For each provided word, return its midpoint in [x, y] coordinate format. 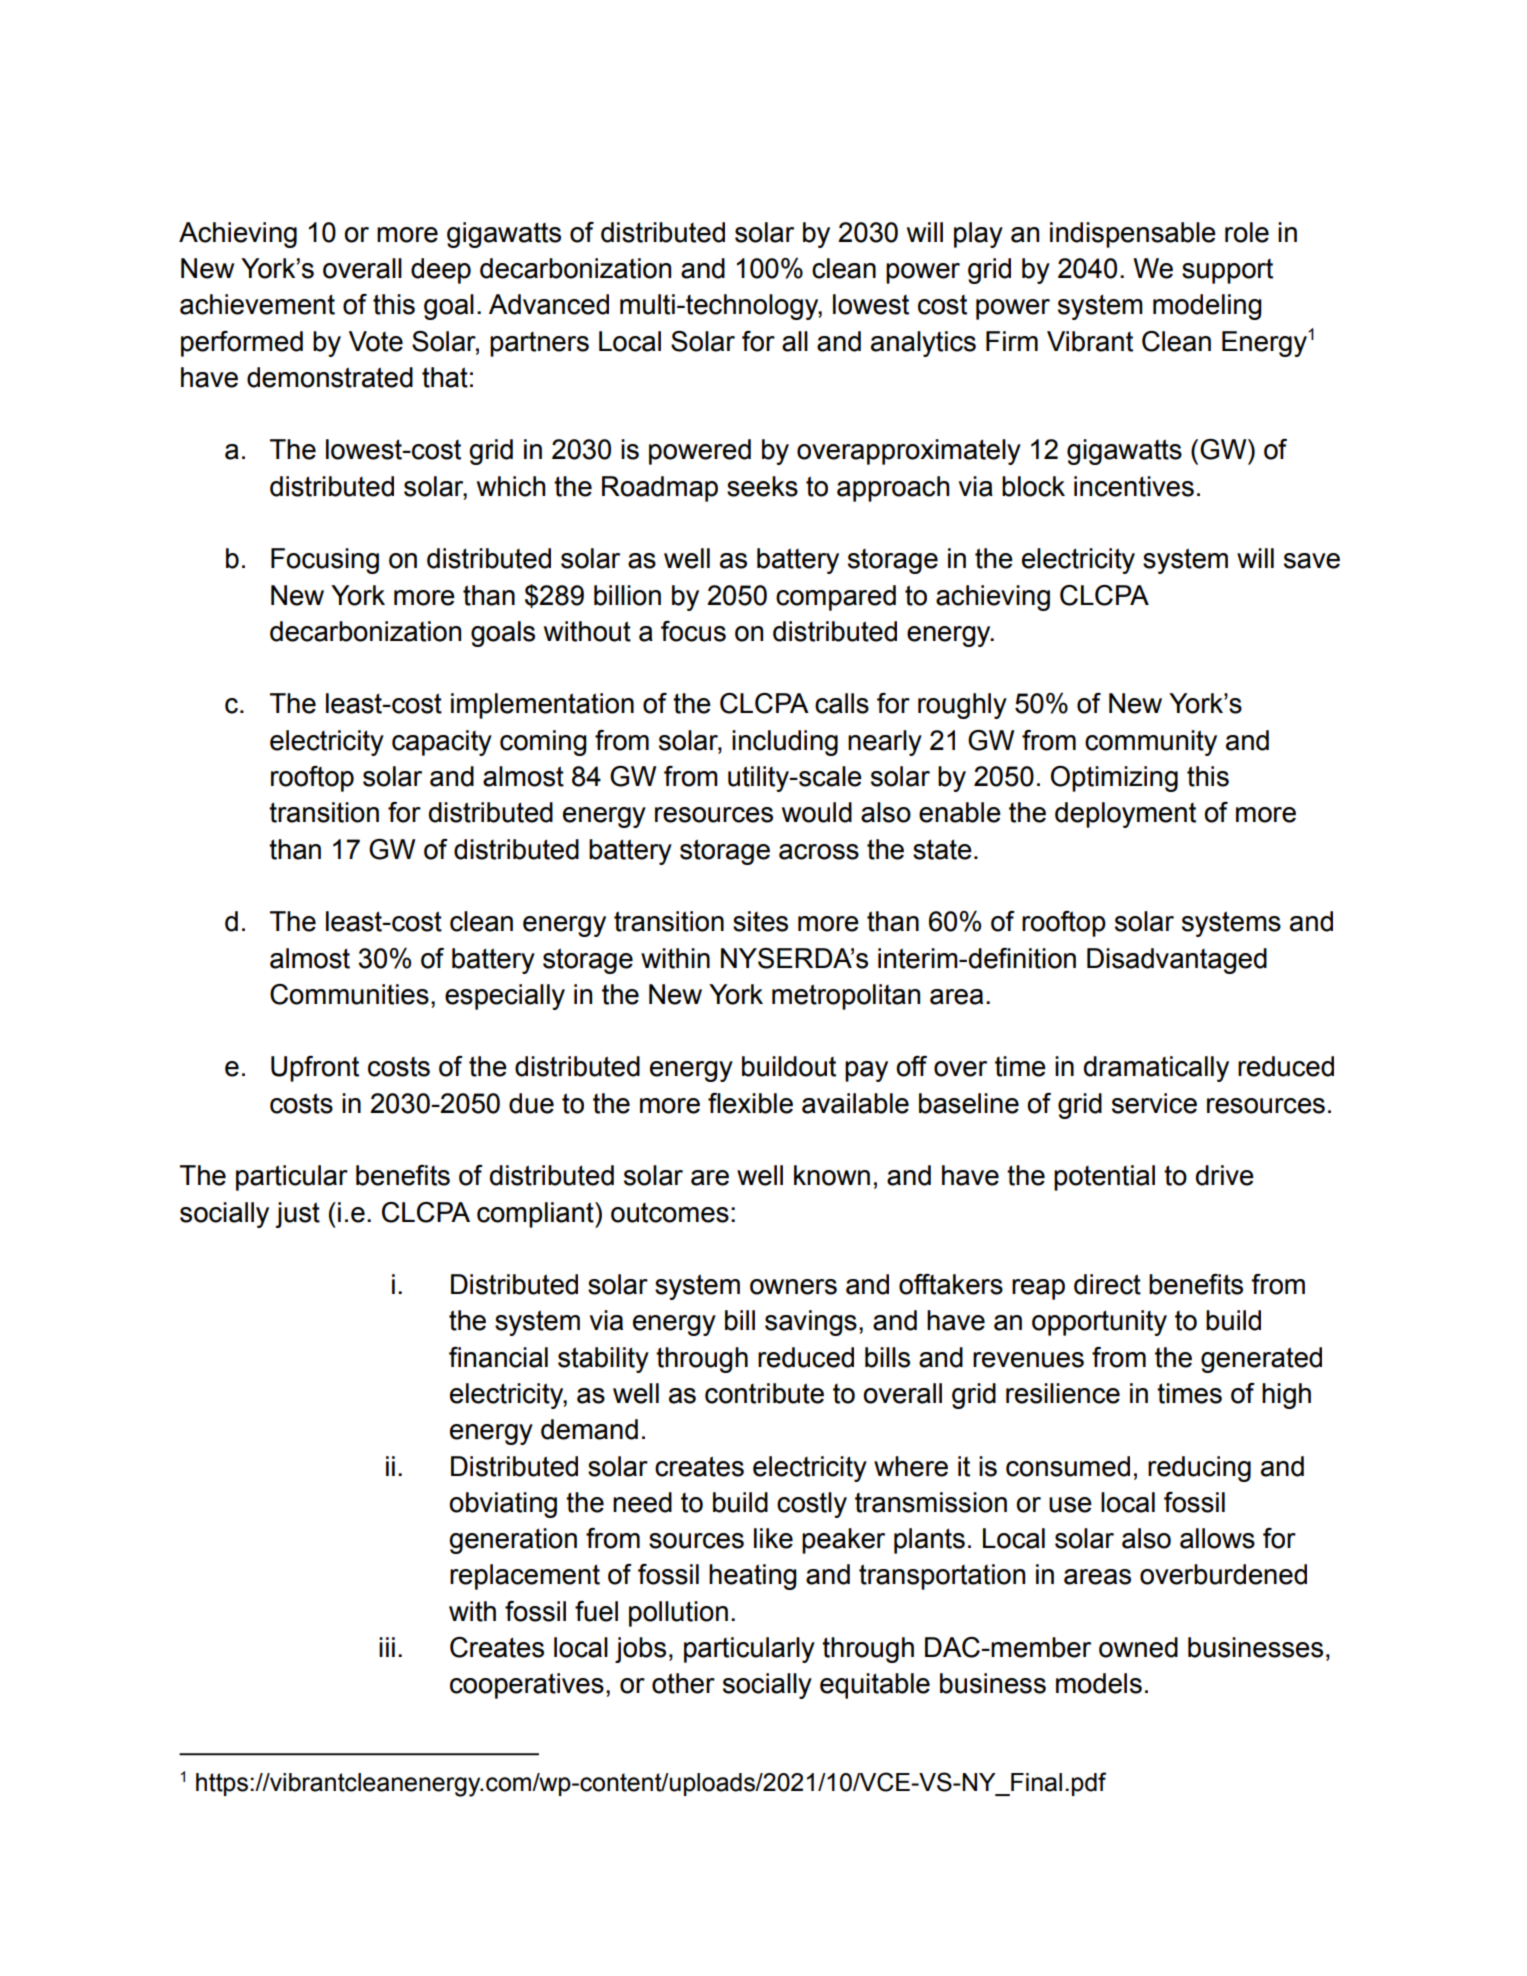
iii [387, 1647]
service [1154, 1103]
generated [1261, 1360]
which [511, 486]
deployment [1125, 815]
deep [441, 271]
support [1227, 271]
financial [498, 1357]
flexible [750, 1103]
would [817, 812]
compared [836, 598]
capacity [442, 743]
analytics [923, 344]
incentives [1134, 486]
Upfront [315, 1069]
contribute [764, 1393]
